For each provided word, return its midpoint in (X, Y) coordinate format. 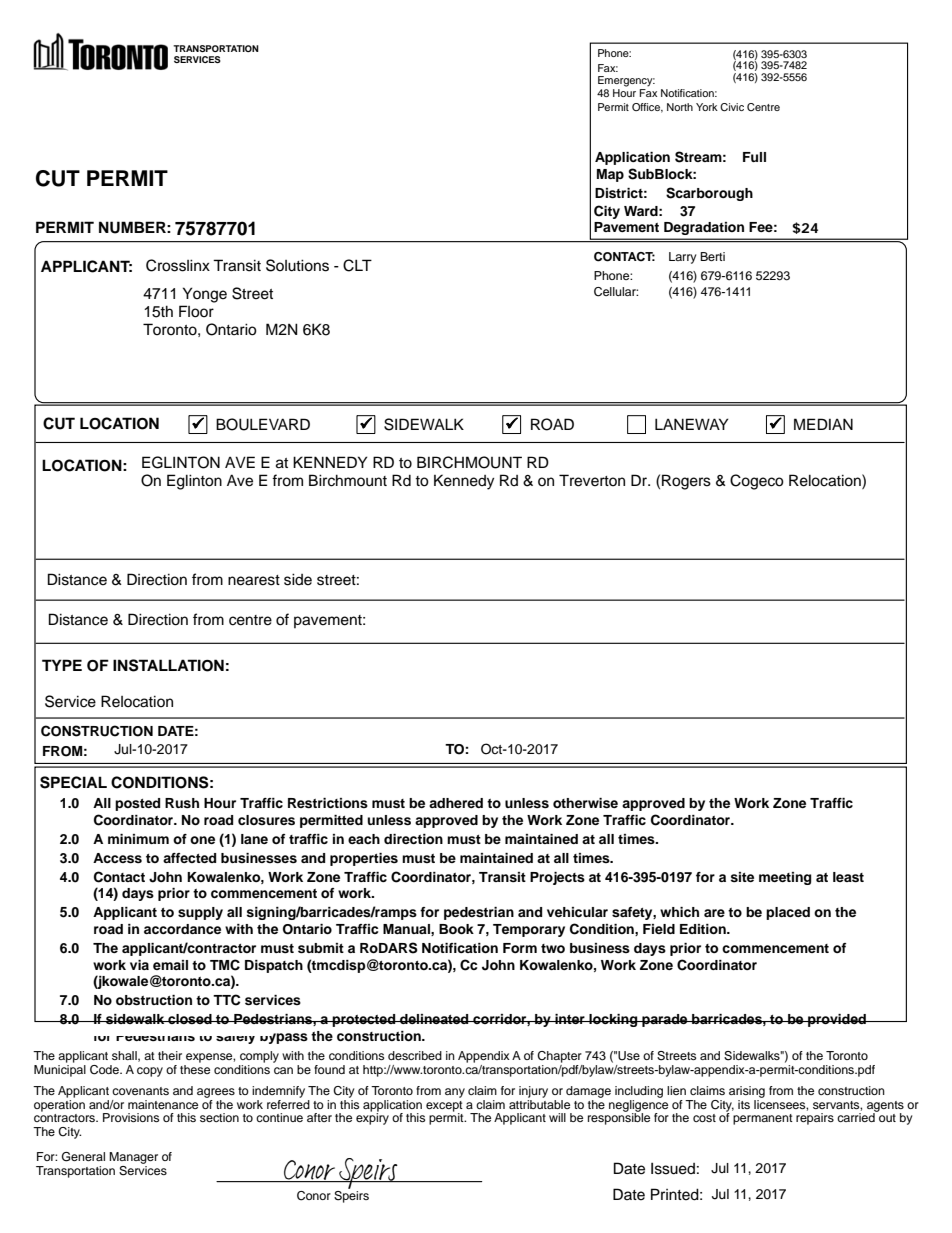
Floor (196, 311)
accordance (182, 929)
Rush (182, 803)
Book (456, 929)
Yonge (205, 295)
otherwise (585, 803)
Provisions (131, 1117)
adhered (456, 803)
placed (788, 913)
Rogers (686, 482)
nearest (254, 580)
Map (610, 175)
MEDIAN (823, 424)
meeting (785, 878)
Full (754, 157)
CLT (357, 265)
